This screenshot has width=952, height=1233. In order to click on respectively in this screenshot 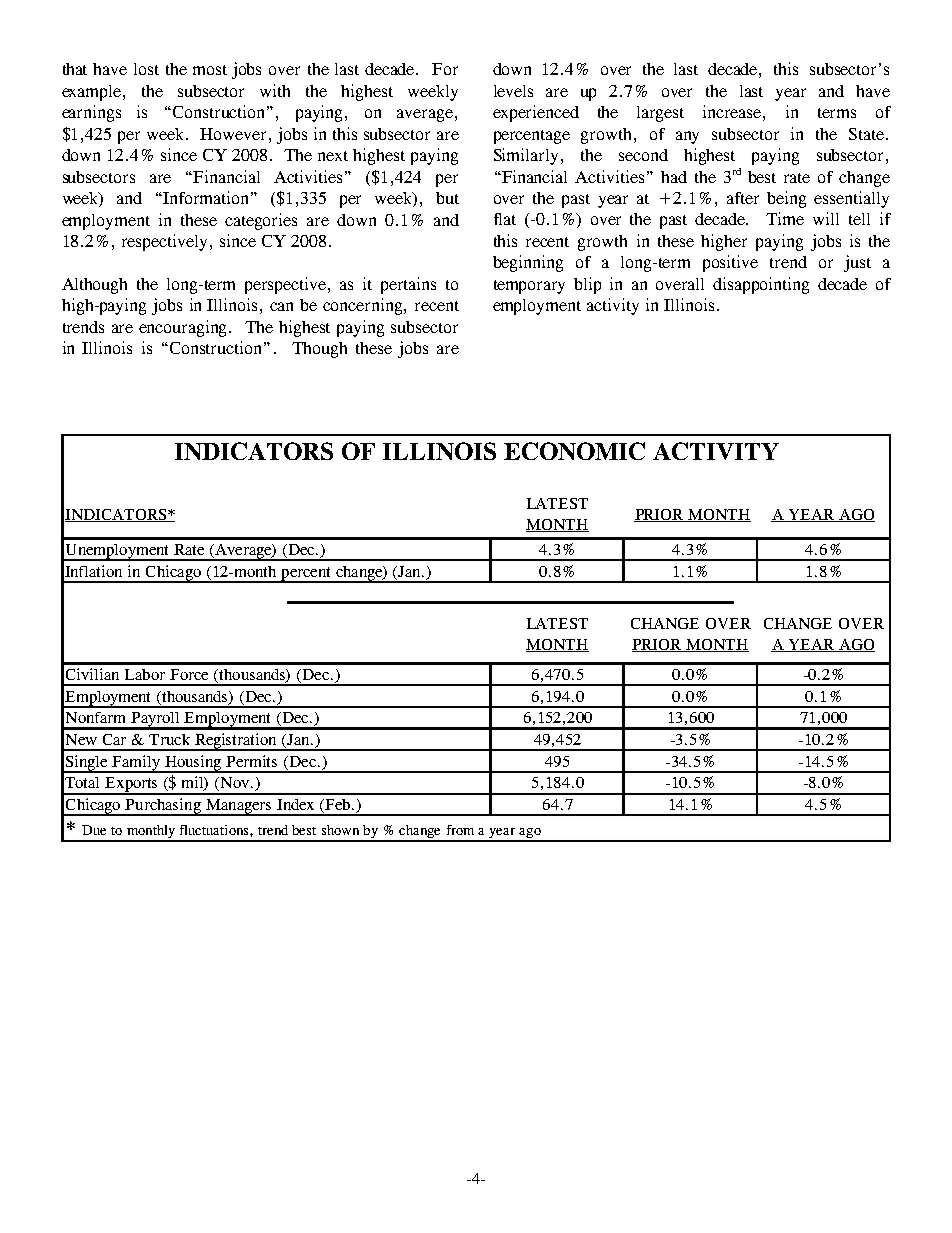, I will do `click(164, 242)`.
